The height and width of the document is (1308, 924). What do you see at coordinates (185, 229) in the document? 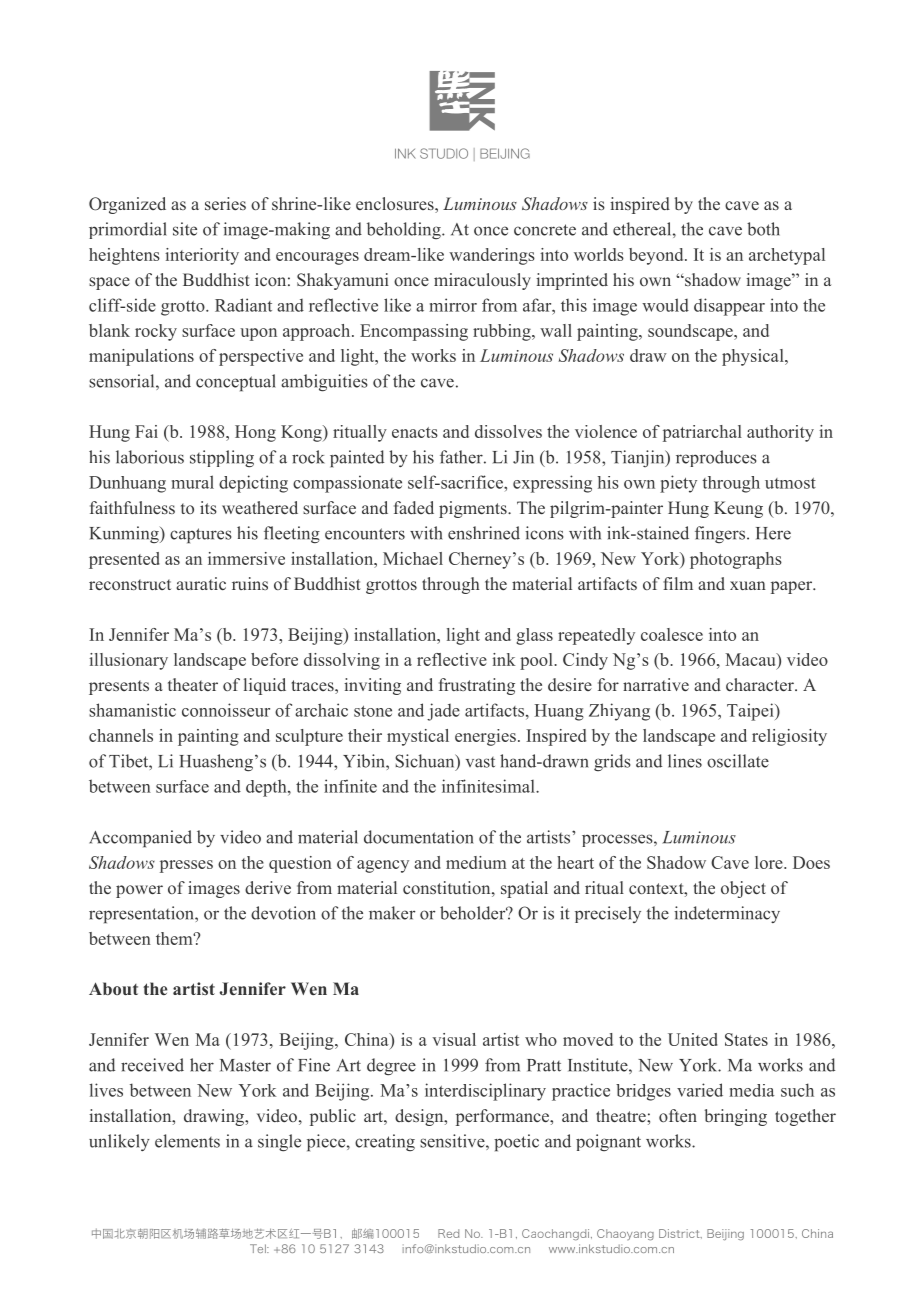
I see `site` at bounding box center [185, 229].
